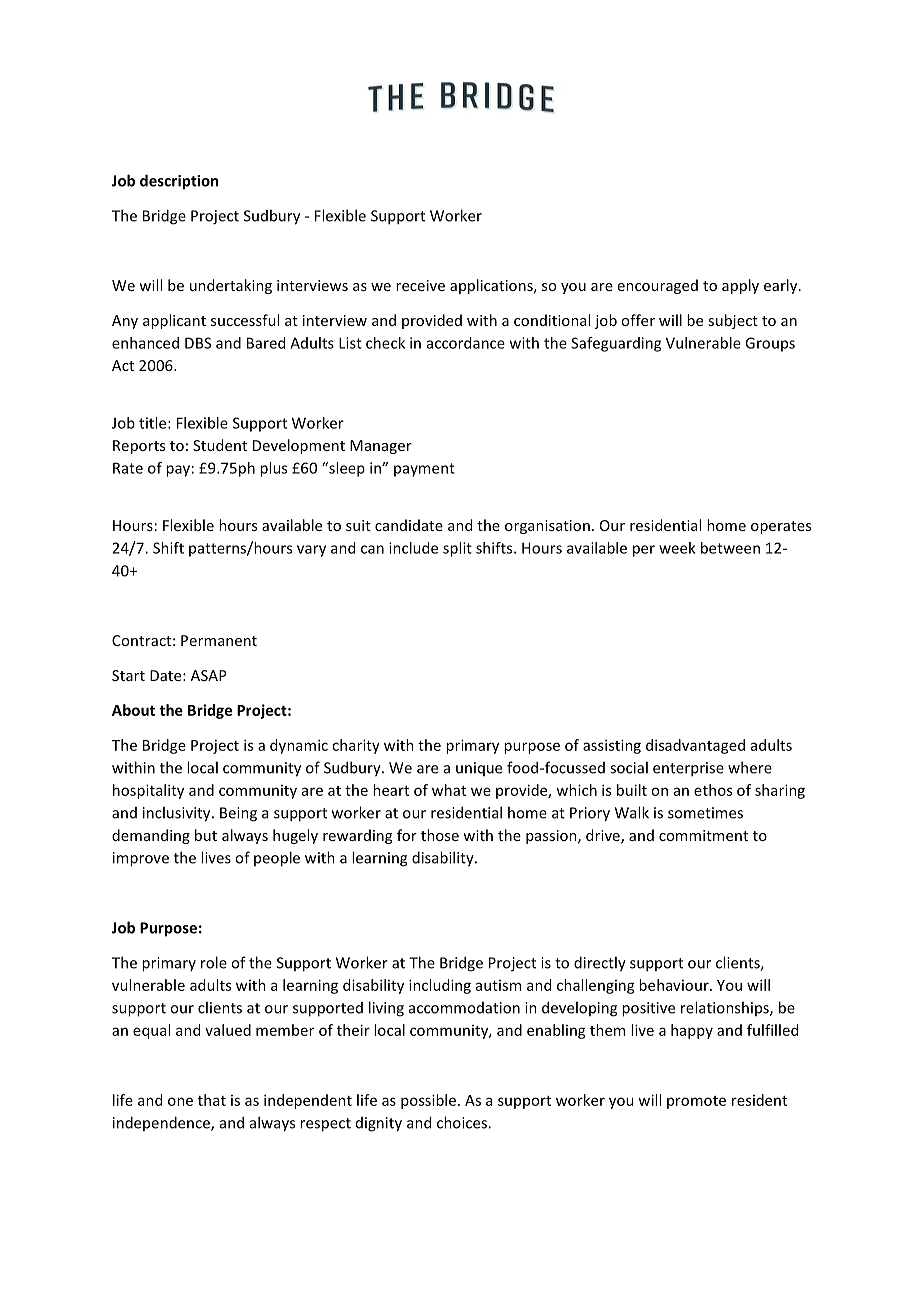 The width and height of the document is (924, 1308). Describe the element at coordinates (703, 835) in the document. I see `commitment` at that location.
